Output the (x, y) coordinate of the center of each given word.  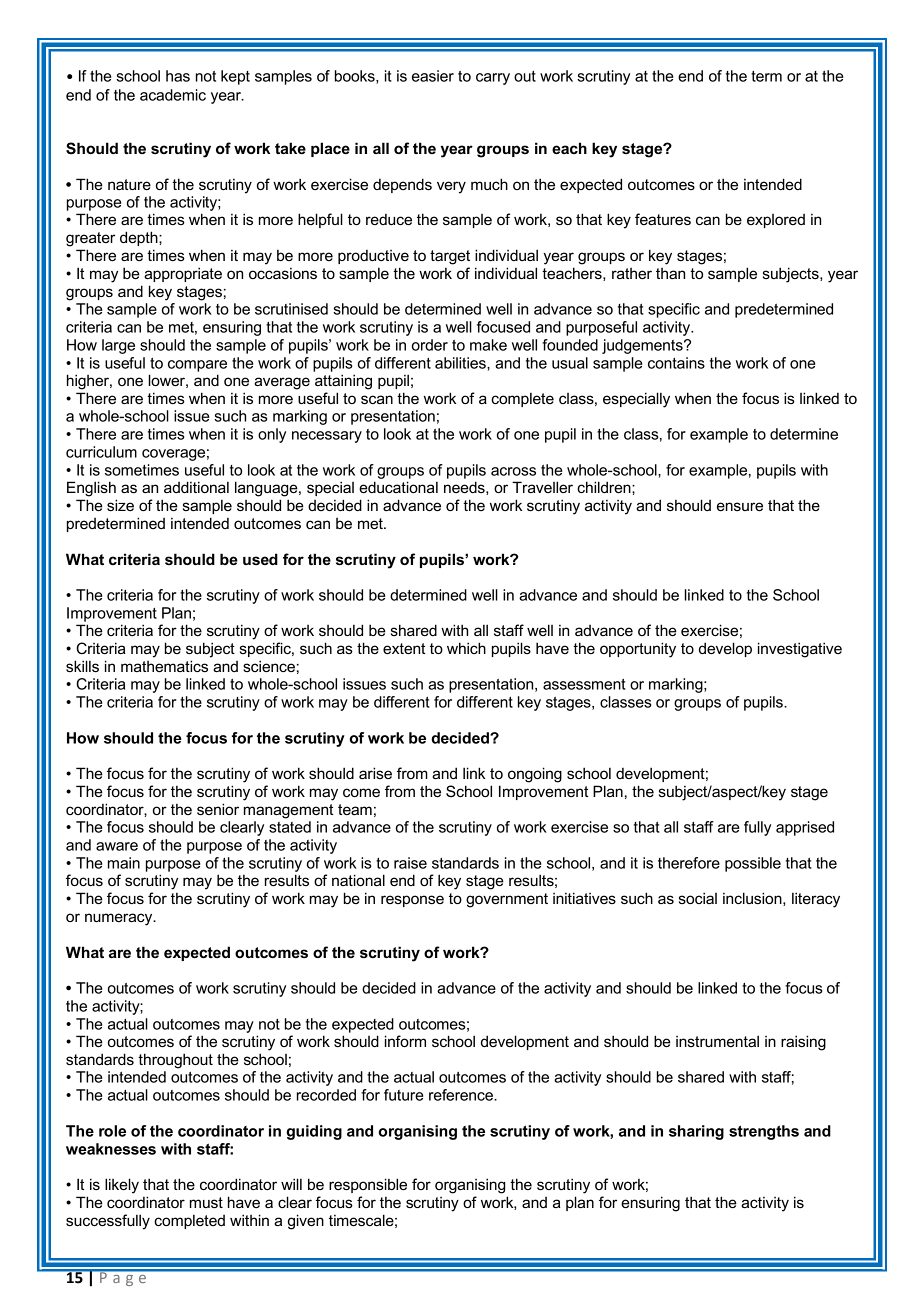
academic (173, 95)
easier (433, 76)
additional (196, 487)
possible (753, 864)
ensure (740, 506)
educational (398, 487)
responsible (368, 1185)
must (206, 1202)
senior (218, 809)
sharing (696, 1132)
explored (776, 221)
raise (410, 863)
